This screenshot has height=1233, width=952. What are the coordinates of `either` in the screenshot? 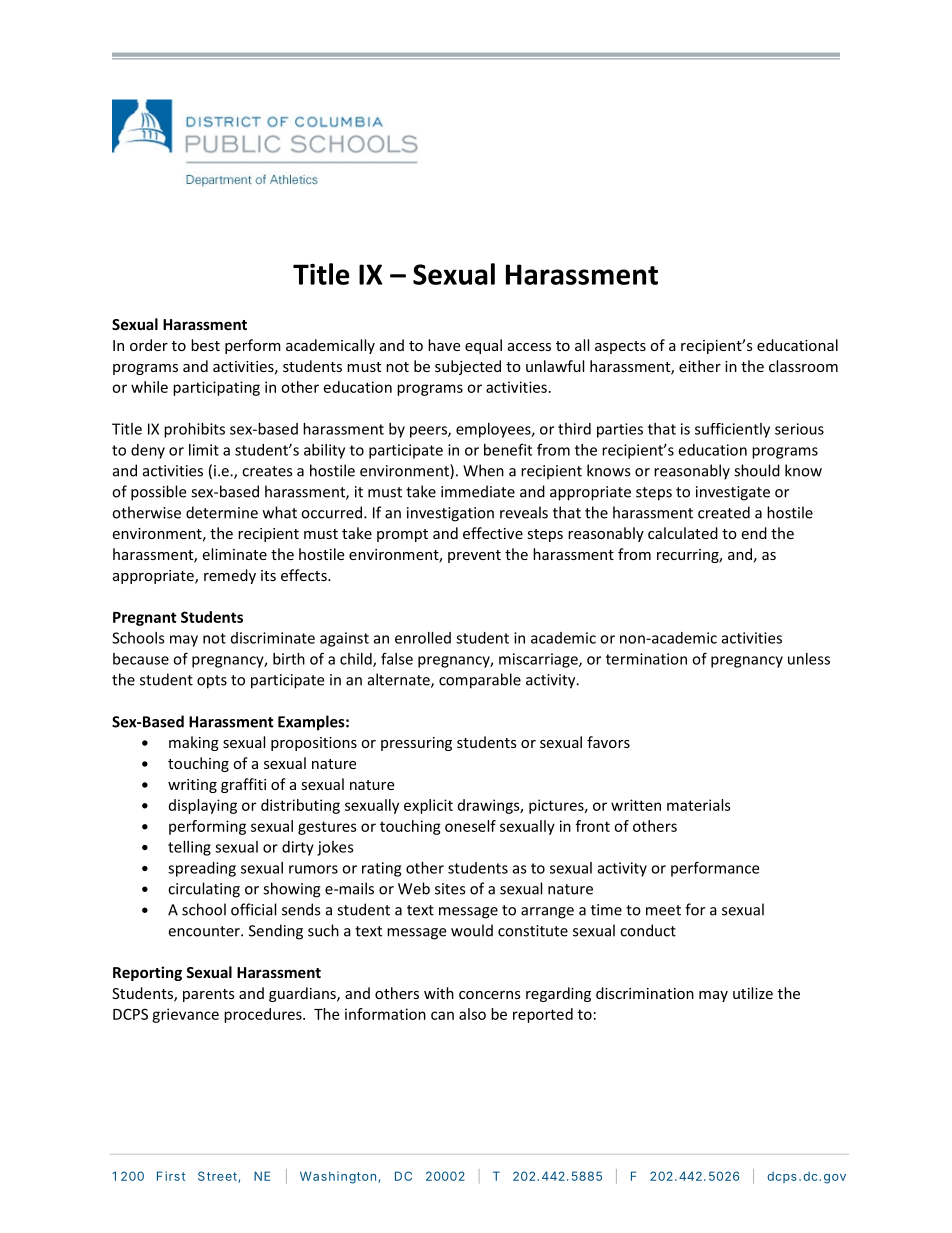 It's located at (700, 366).
